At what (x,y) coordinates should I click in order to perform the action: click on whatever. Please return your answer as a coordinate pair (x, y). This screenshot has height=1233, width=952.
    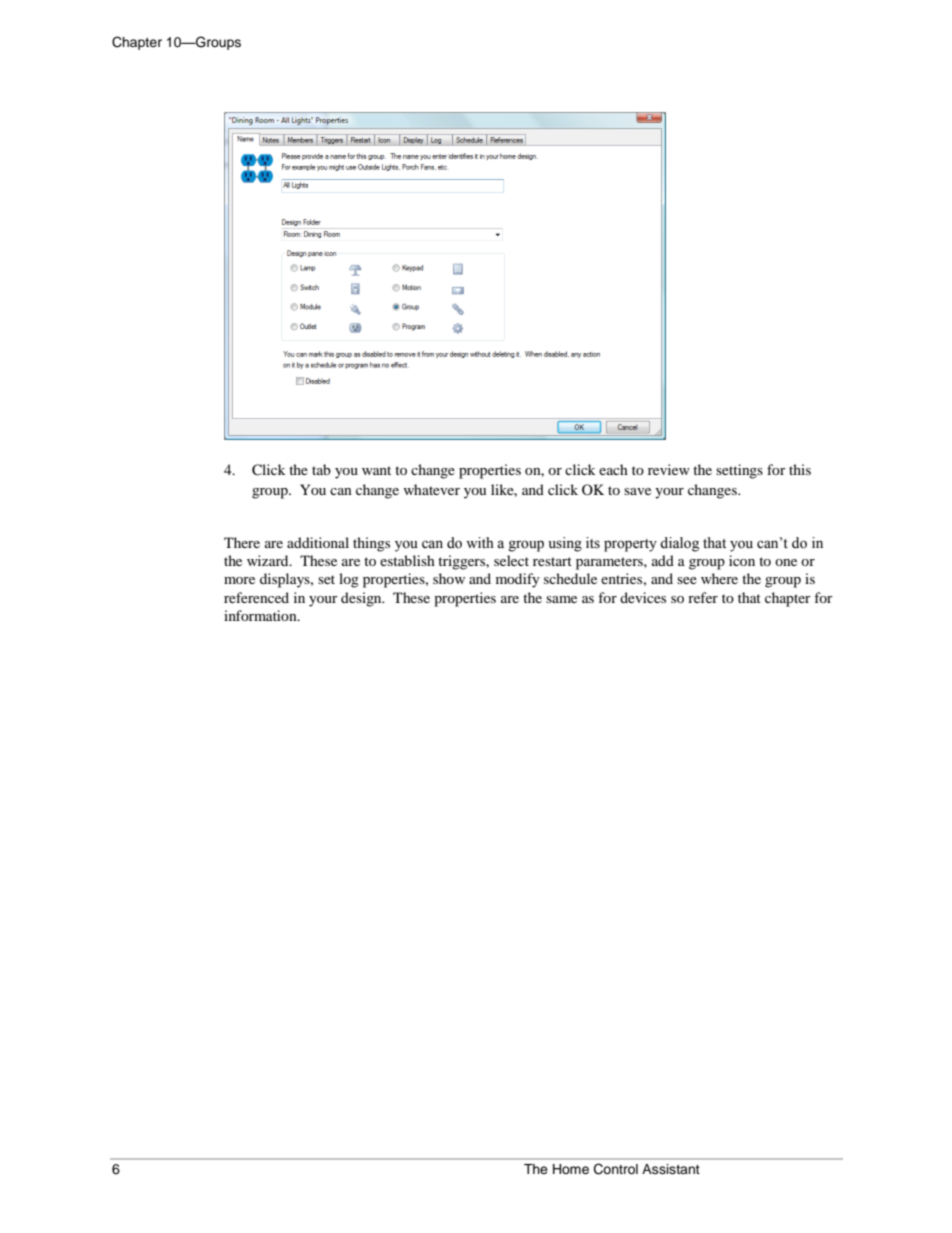
    Looking at the image, I should click on (431, 489).
